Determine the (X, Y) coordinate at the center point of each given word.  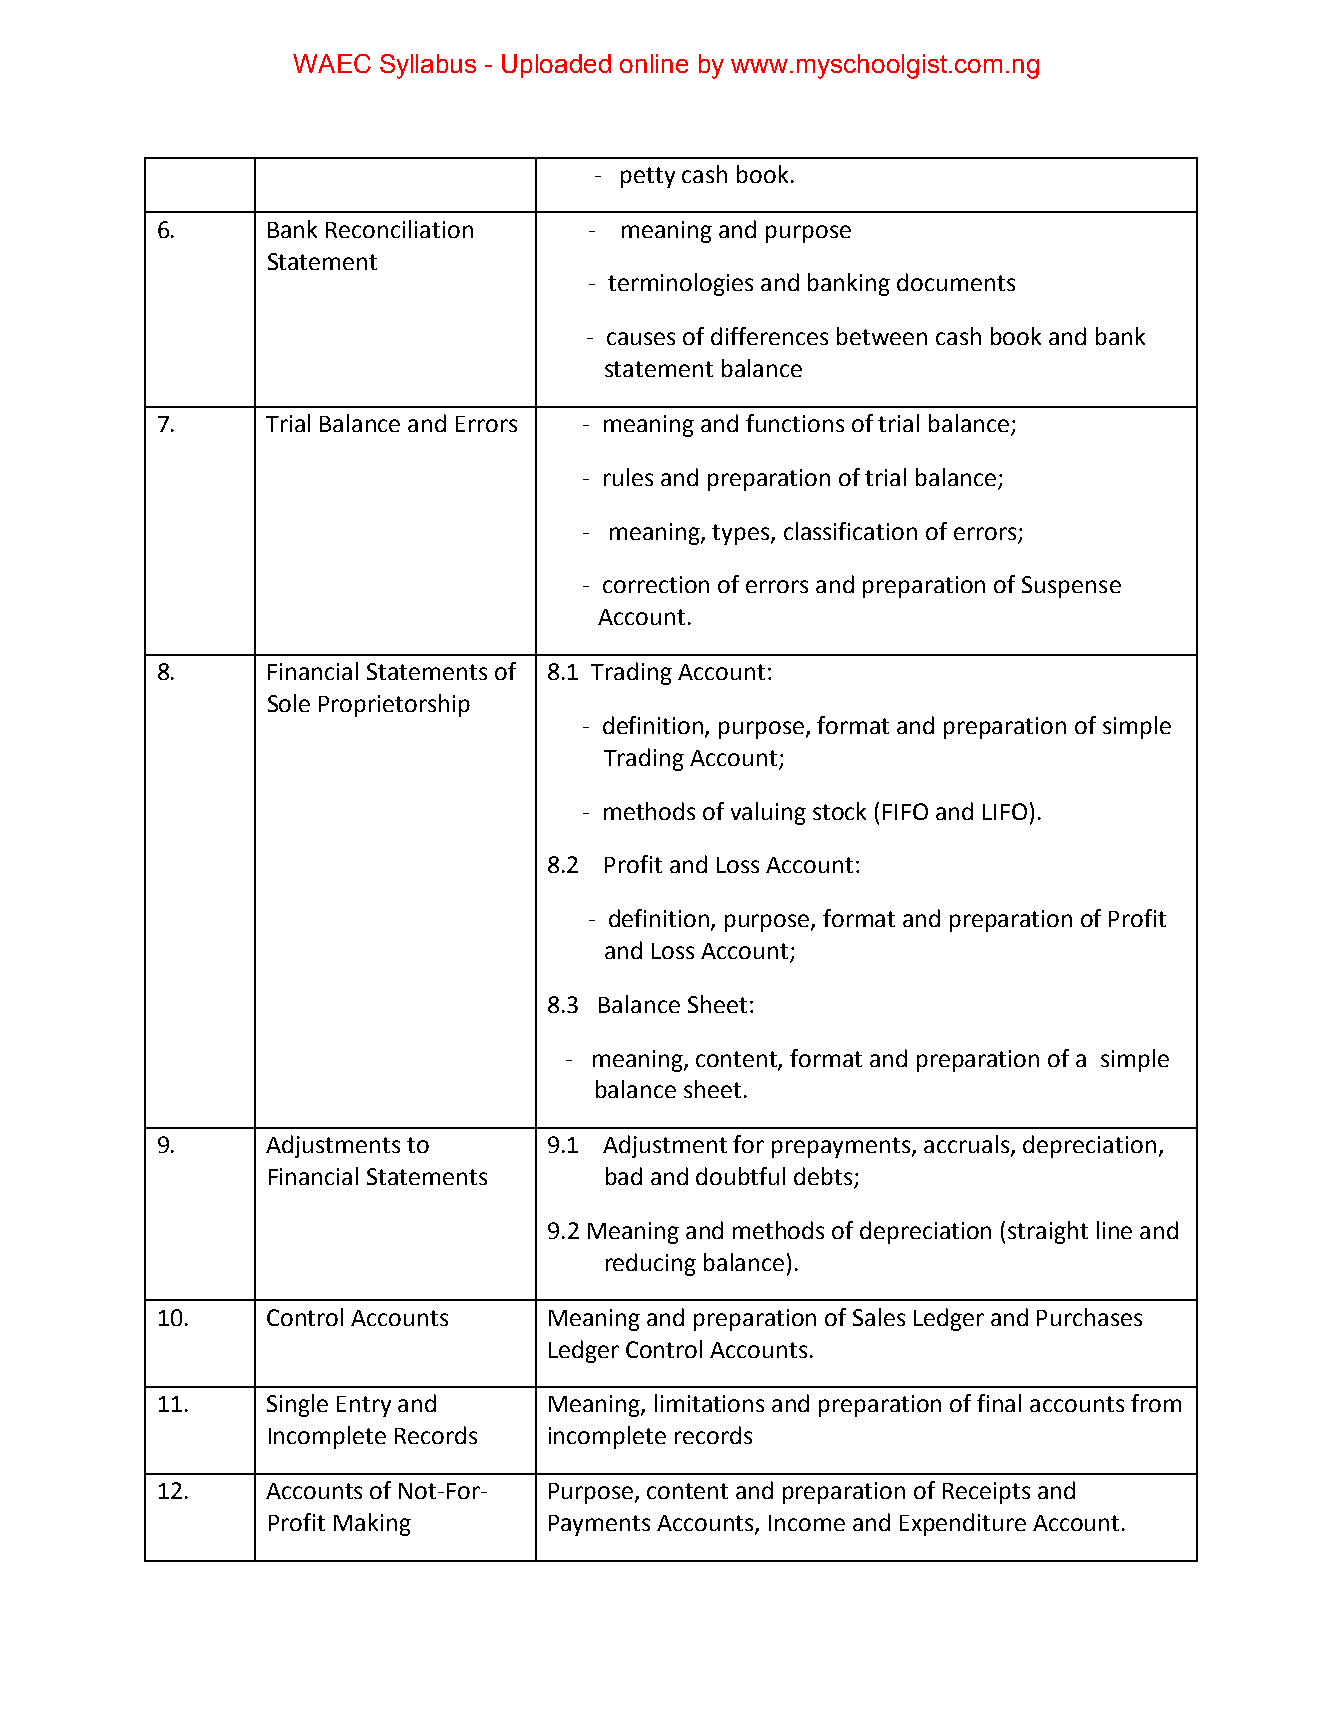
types (742, 534)
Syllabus (428, 66)
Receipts (986, 1493)
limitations (709, 1403)
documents (956, 282)
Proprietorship (394, 705)
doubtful (740, 1176)
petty (648, 177)
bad (624, 1176)
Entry (364, 1406)
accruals (968, 1145)
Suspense (1071, 587)
